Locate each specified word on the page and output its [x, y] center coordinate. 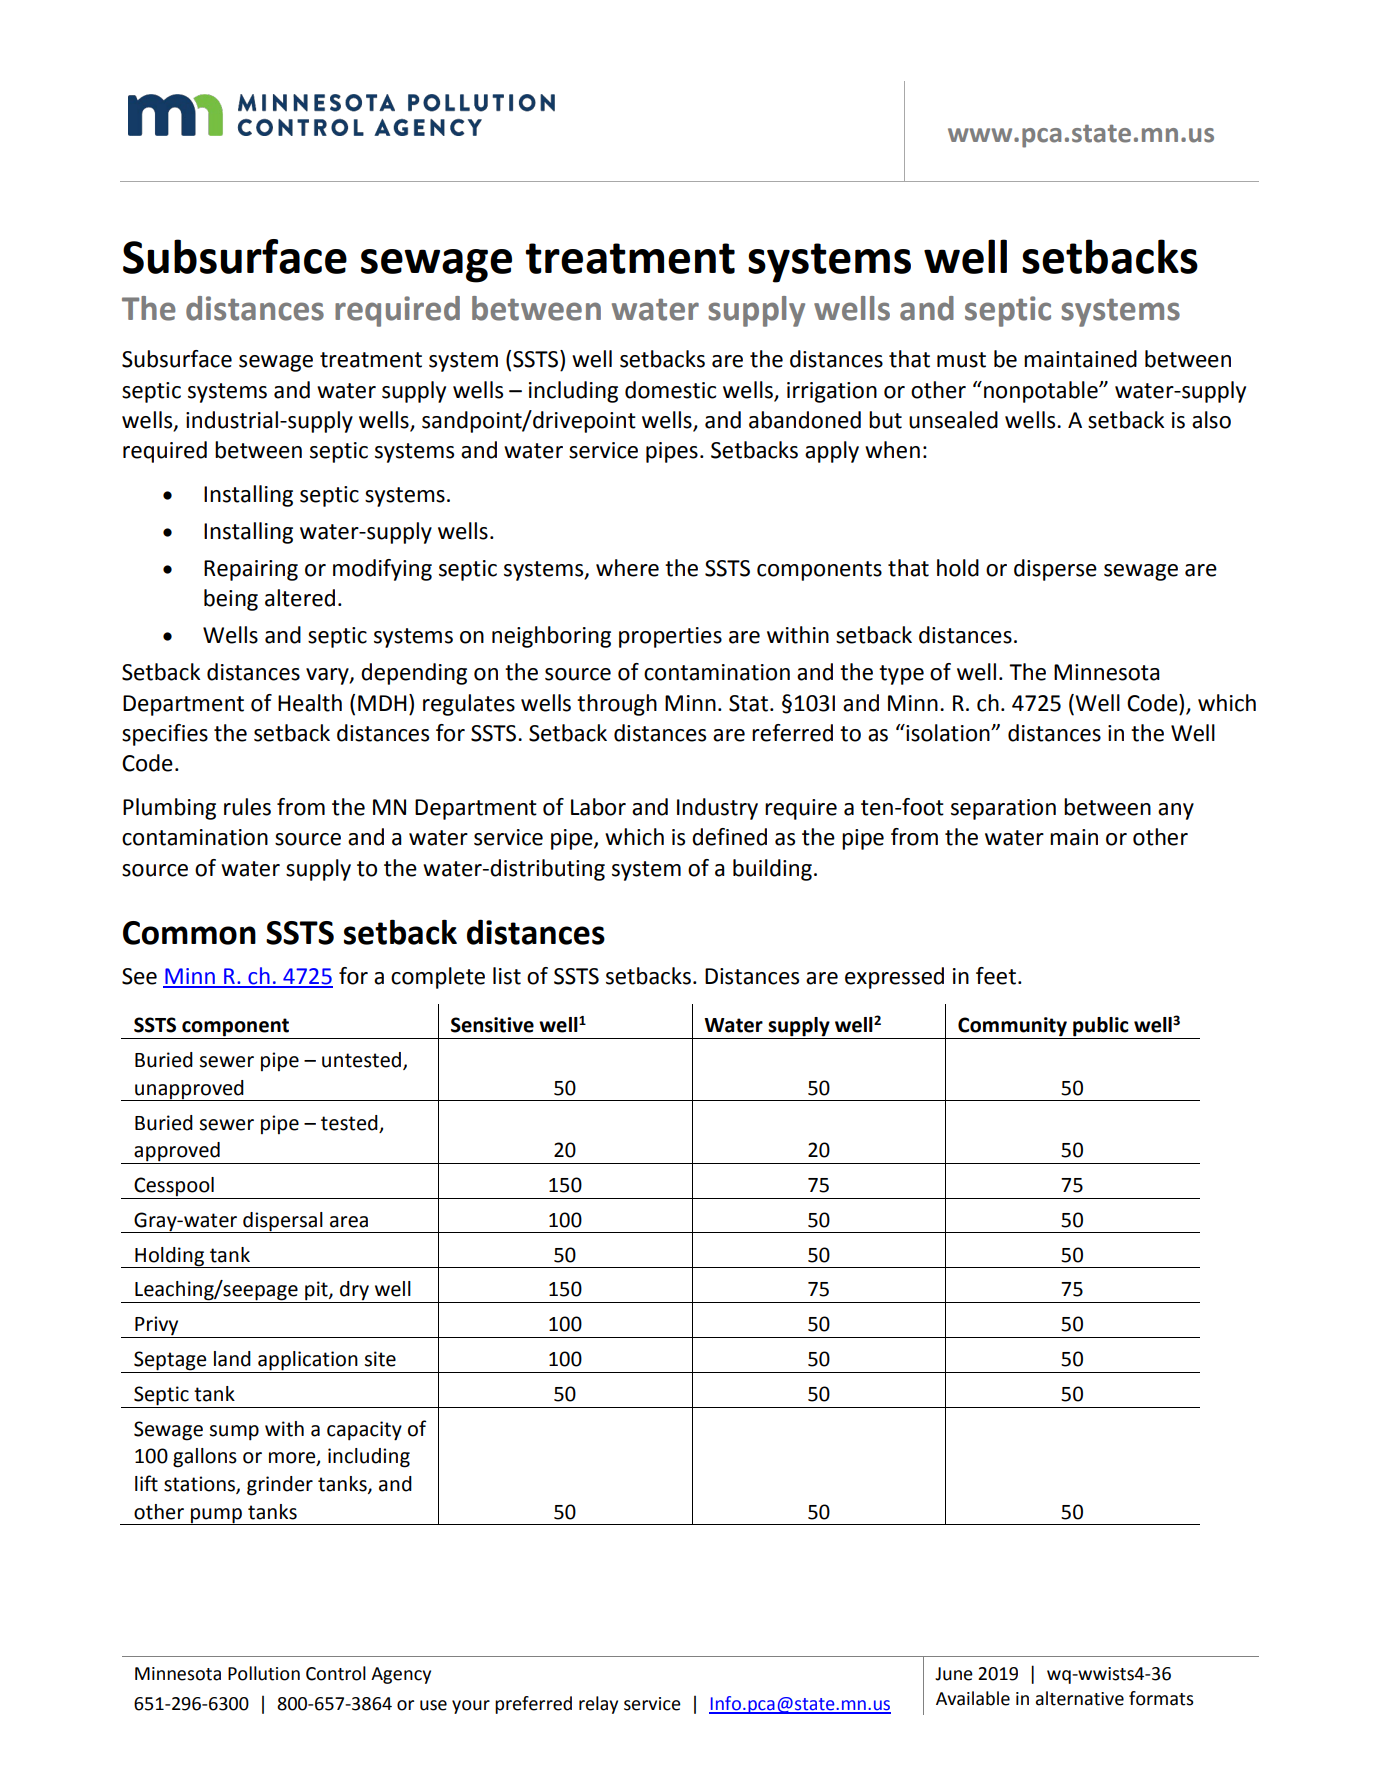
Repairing [251, 570]
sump [234, 1433]
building [772, 870]
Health [310, 703]
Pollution [264, 1673]
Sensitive [492, 1025]
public [1101, 1028]
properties [670, 637]
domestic [670, 390]
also [1211, 420]
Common [189, 933]
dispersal [283, 1222]
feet [996, 976]
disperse [1055, 570]
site [380, 1359]
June [954, 1674]
